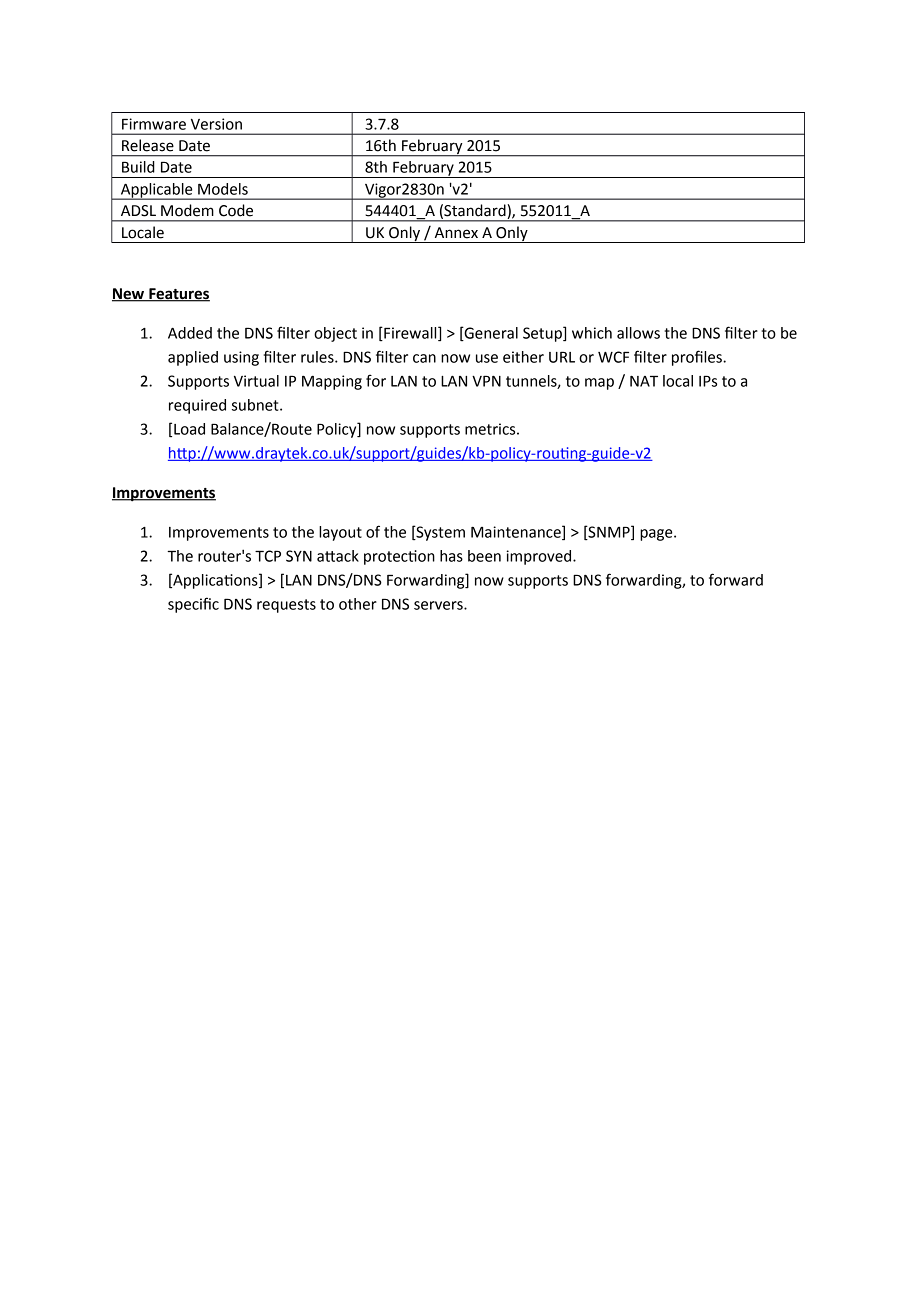 The width and height of the screenshot is (924, 1308). Describe the element at coordinates (189, 429) in the screenshot. I see `Load` at that location.
